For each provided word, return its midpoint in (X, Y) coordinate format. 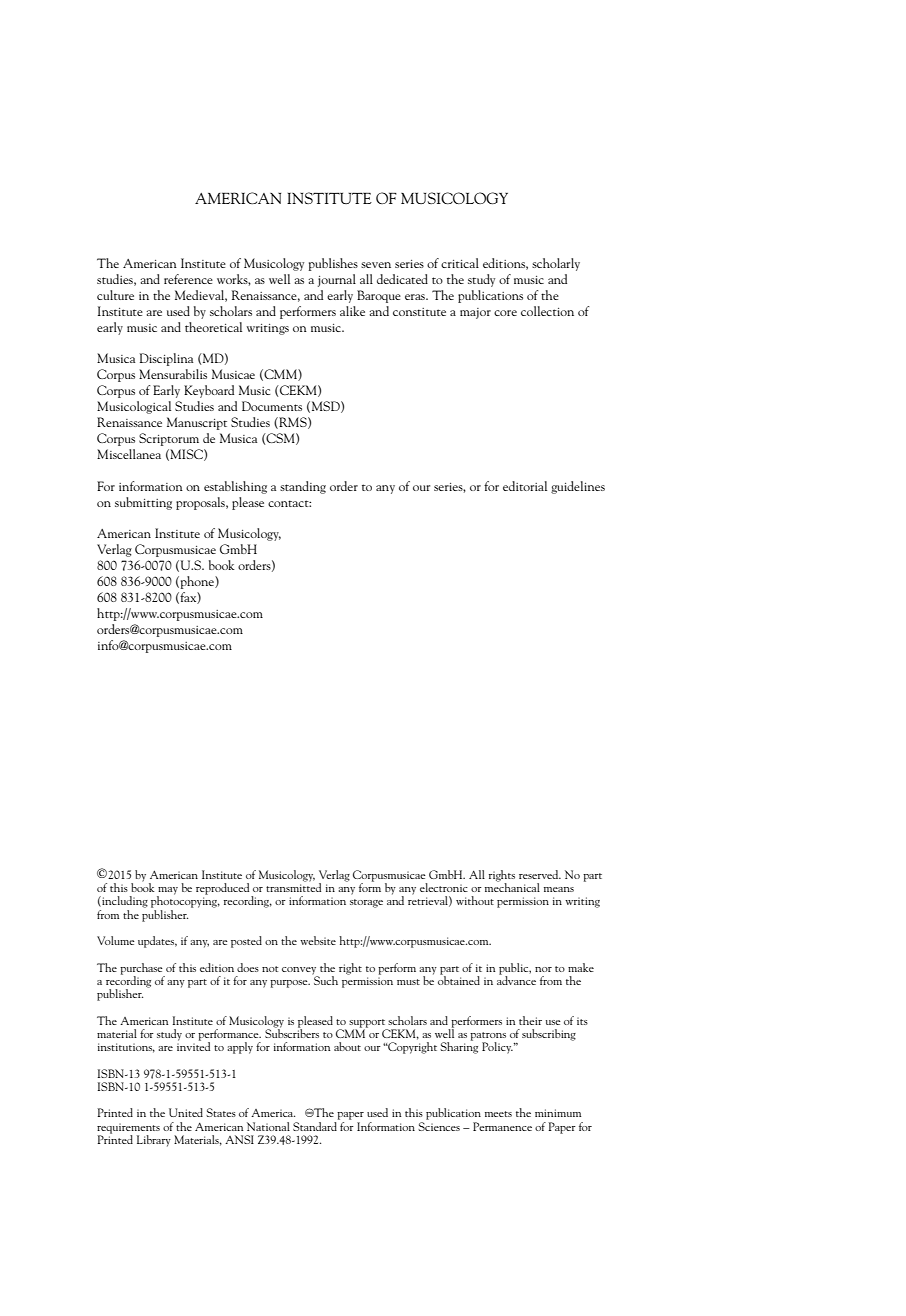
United (186, 1112)
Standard (316, 1125)
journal (337, 280)
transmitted (293, 886)
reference (188, 279)
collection (547, 311)
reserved (540, 874)
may (167, 892)
